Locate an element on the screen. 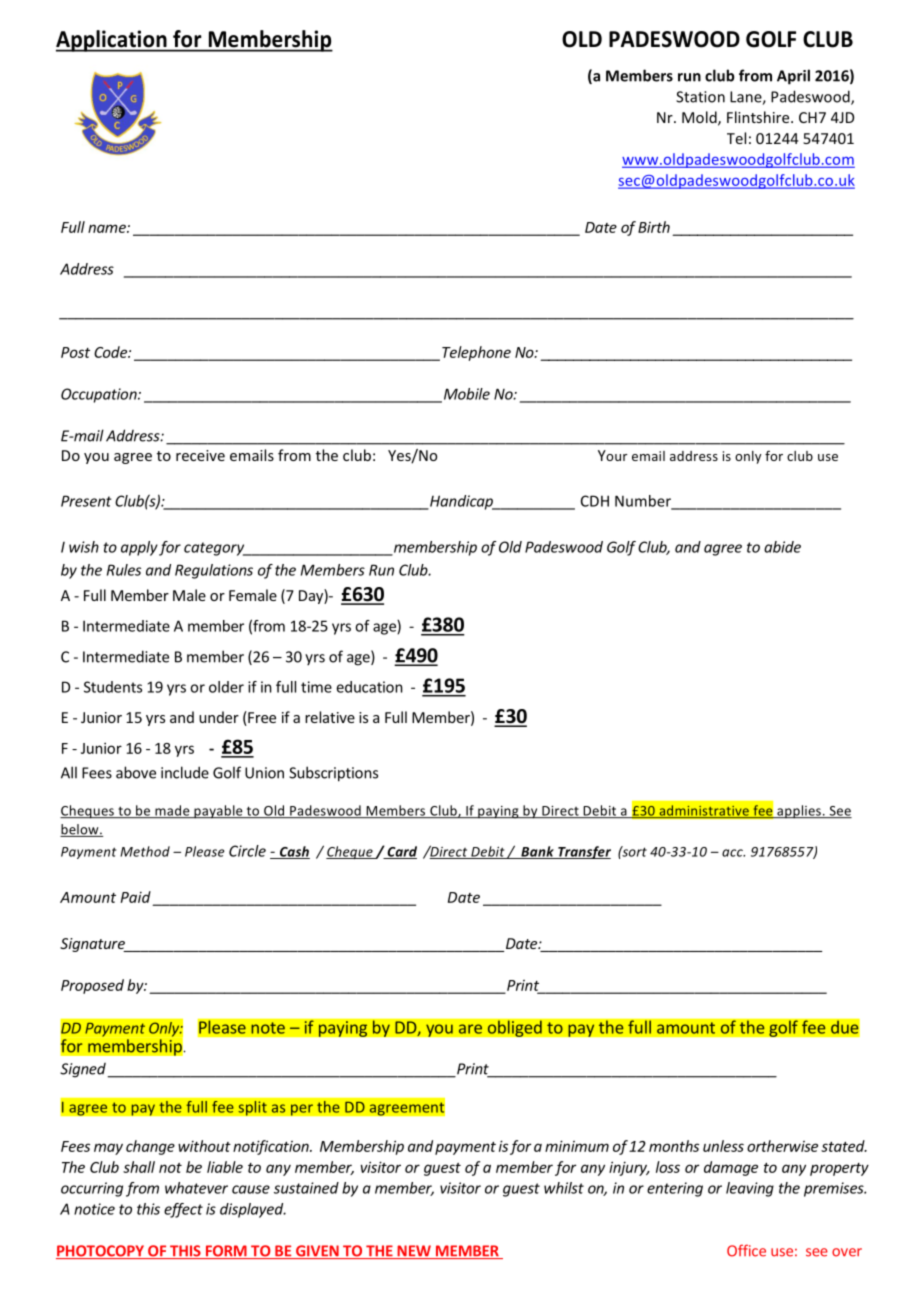 Image resolution: width=924 pixels, height=1308 pixels. Birth is located at coordinates (654, 227).
